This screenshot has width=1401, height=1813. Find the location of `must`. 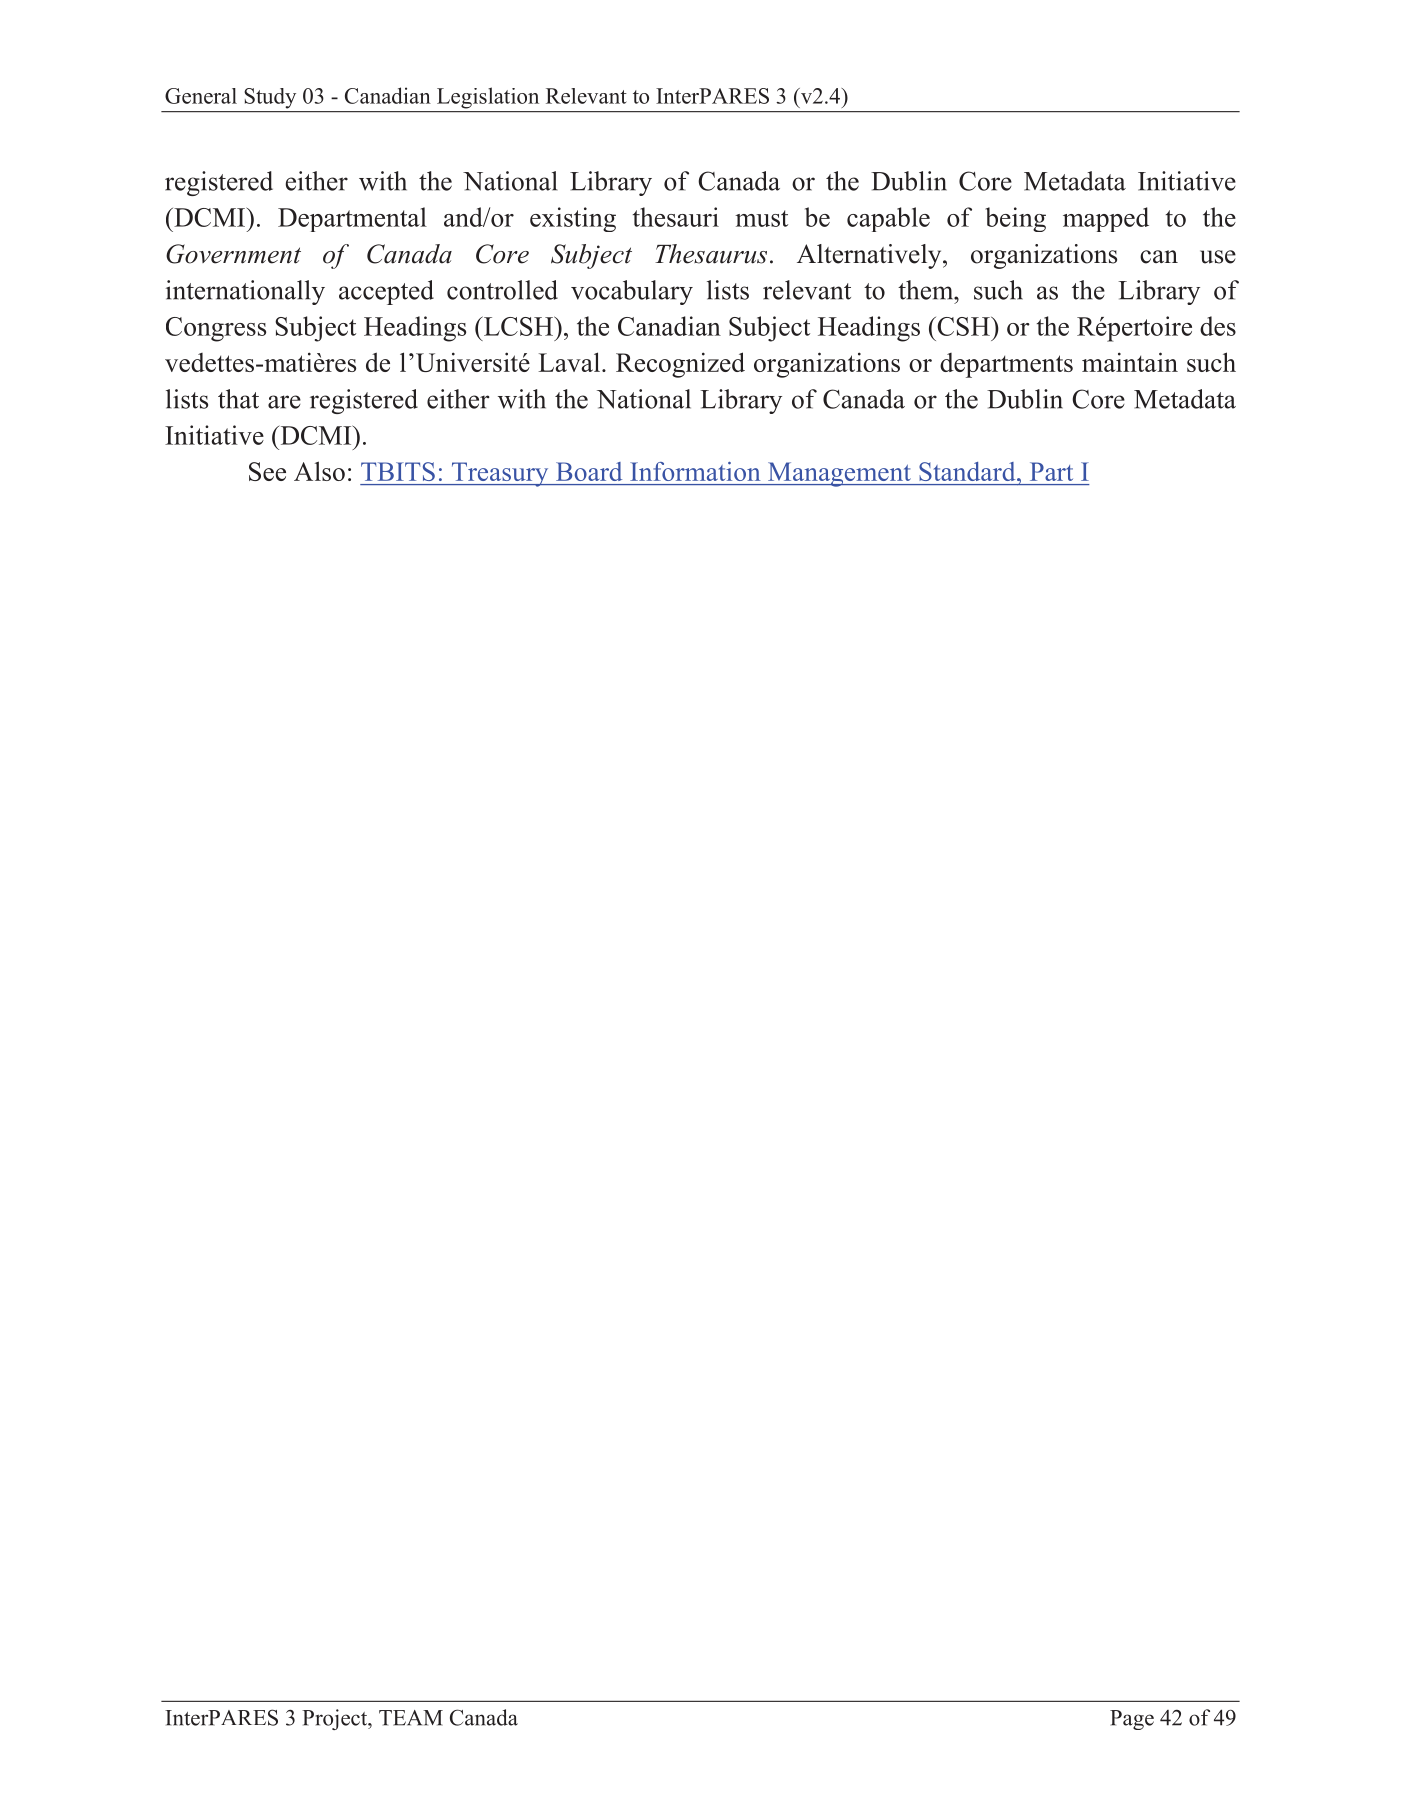

must is located at coordinates (761, 218).
